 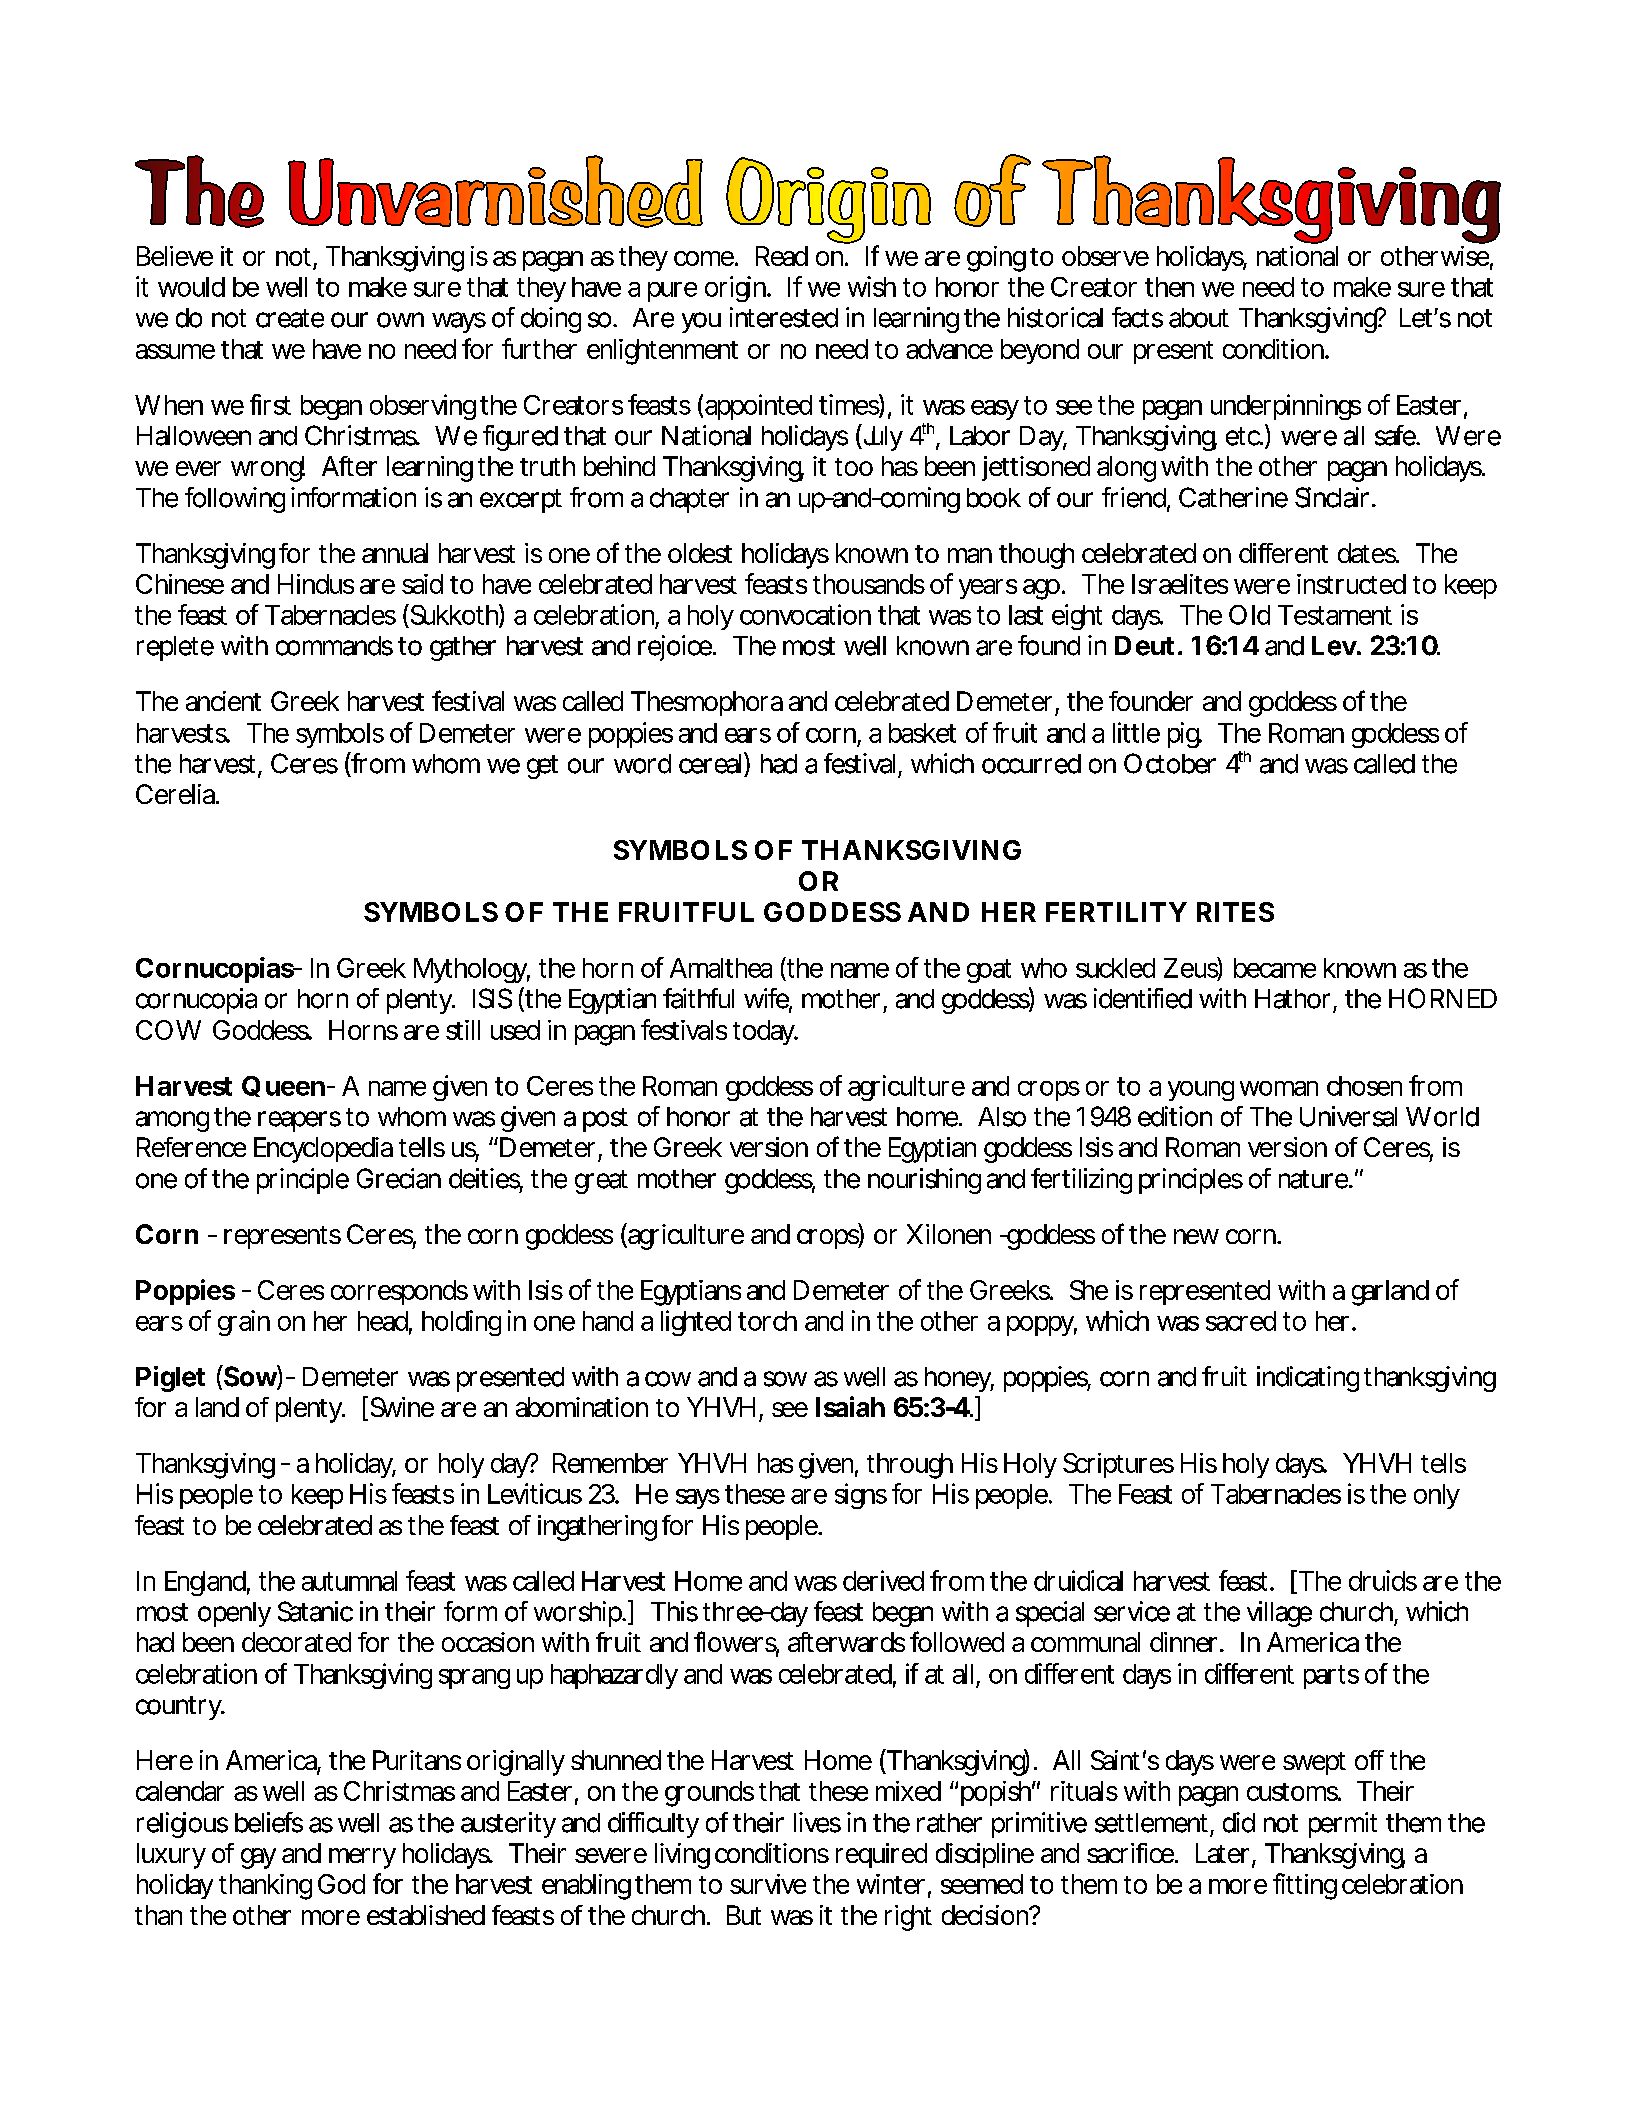 What do you see at coordinates (244, 1323) in the screenshot?
I see `grain` at bounding box center [244, 1323].
